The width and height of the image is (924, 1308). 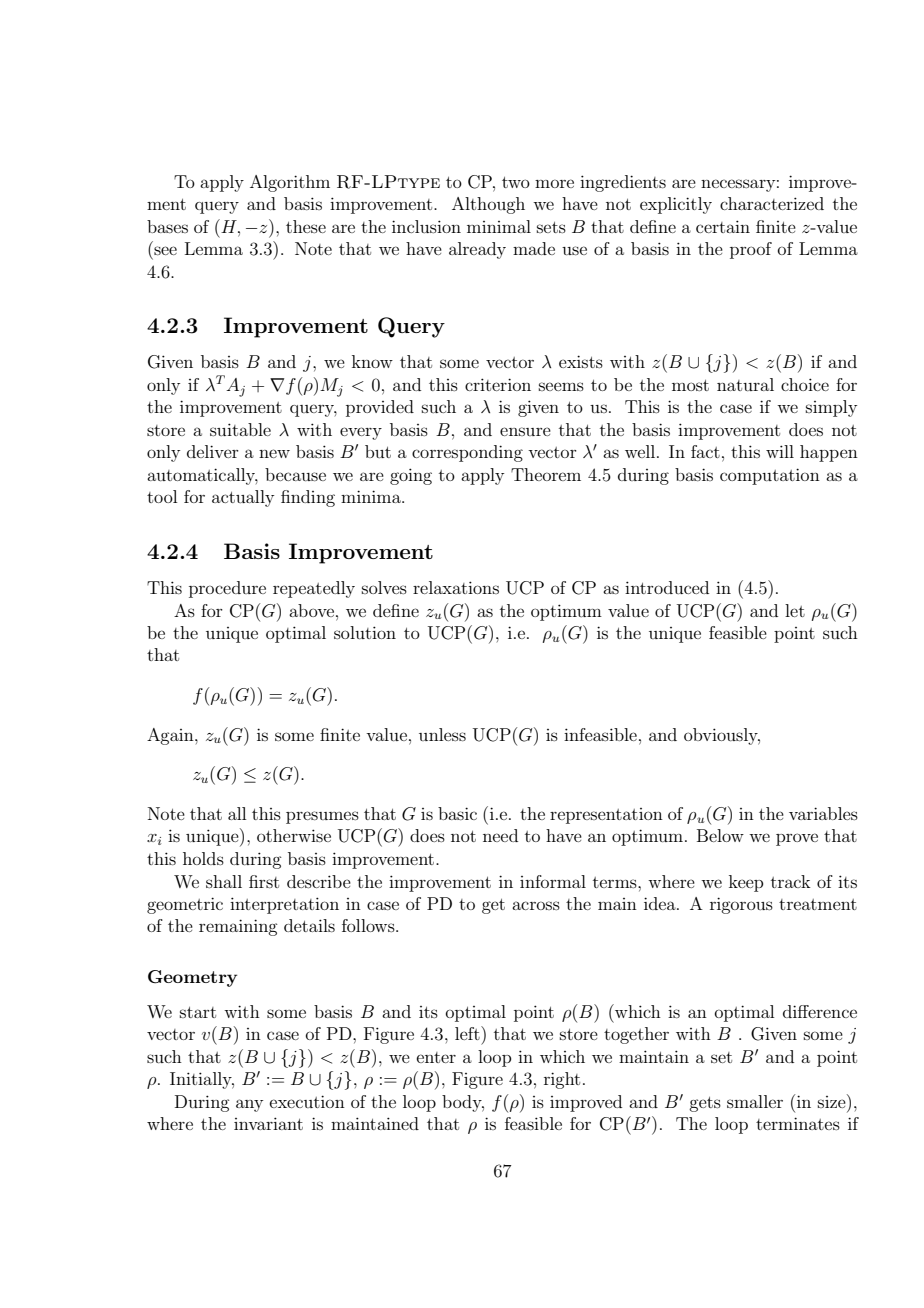 I want to click on right, so click(x=562, y=1080).
